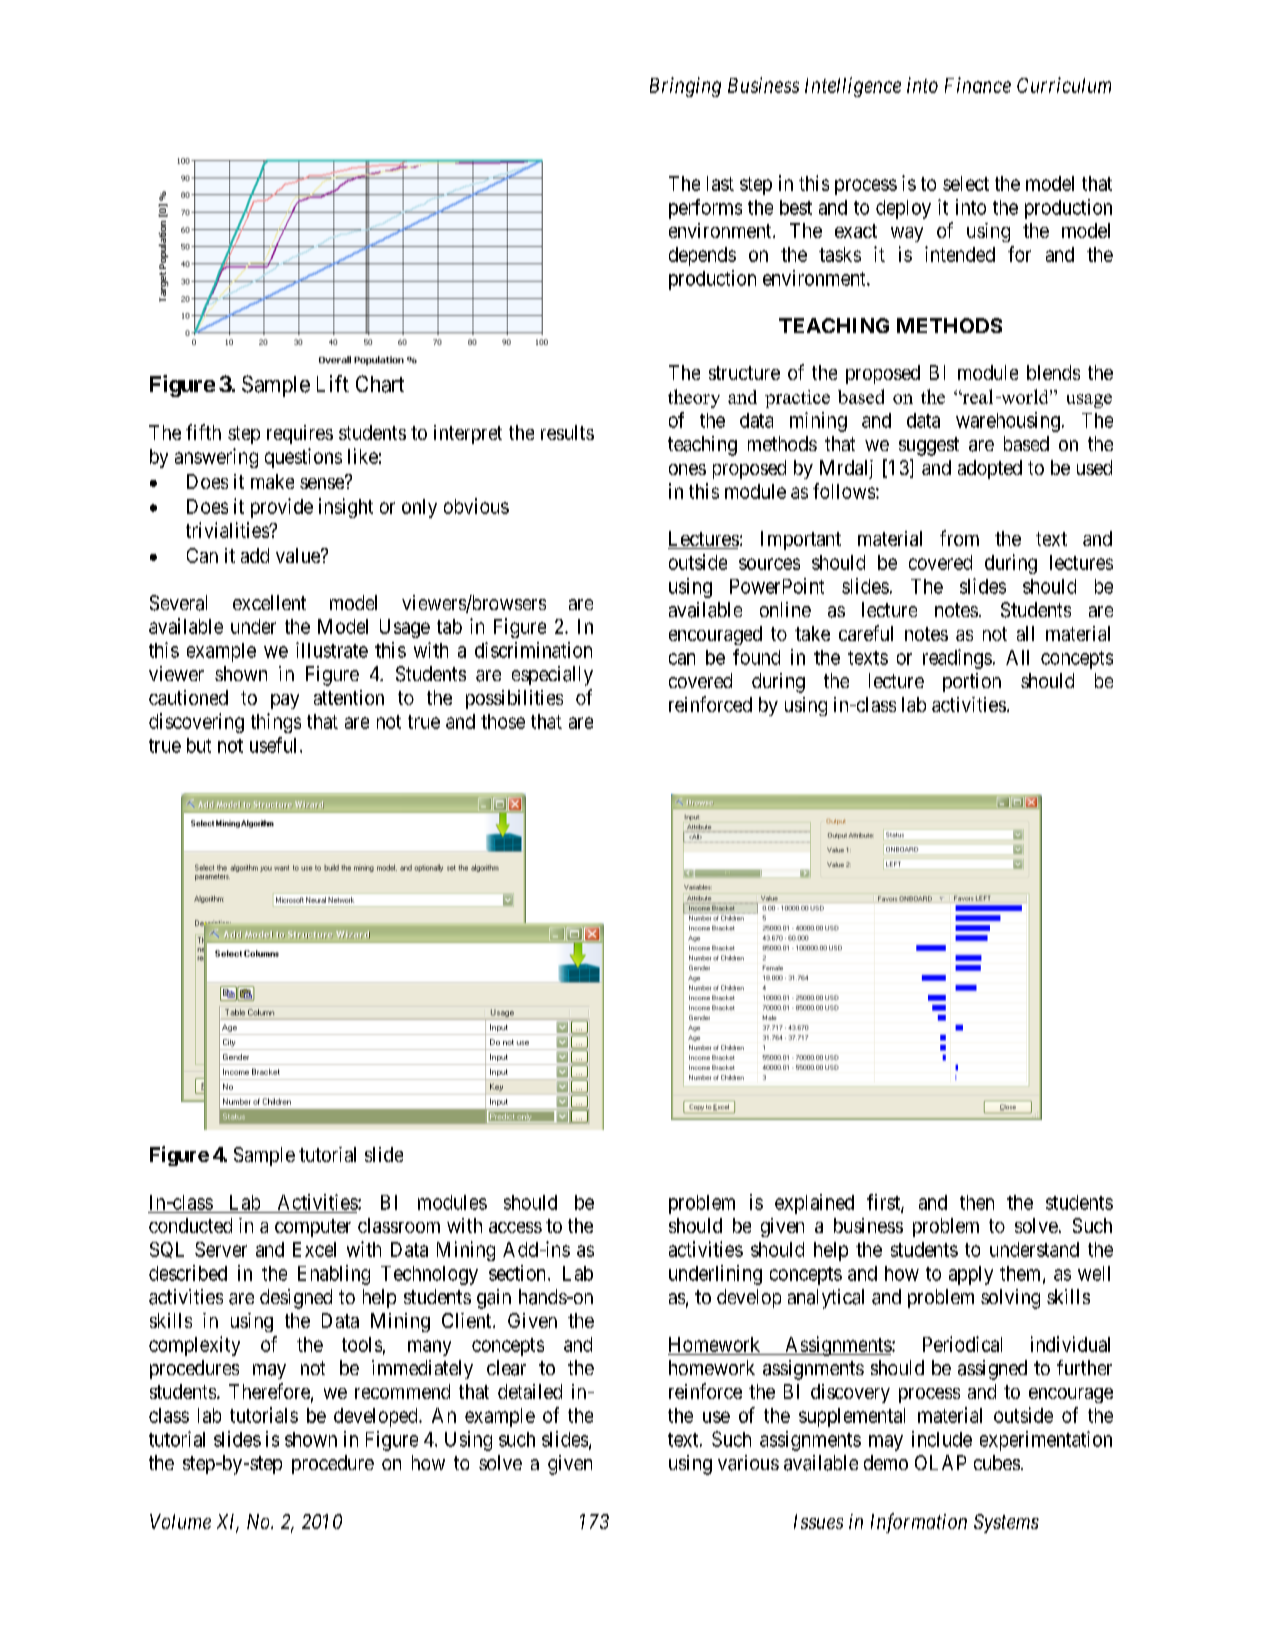 This screenshot has width=1261, height=1632. What do you see at coordinates (299, 555) in the screenshot?
I see `value` at bounding box center [299, 555].
